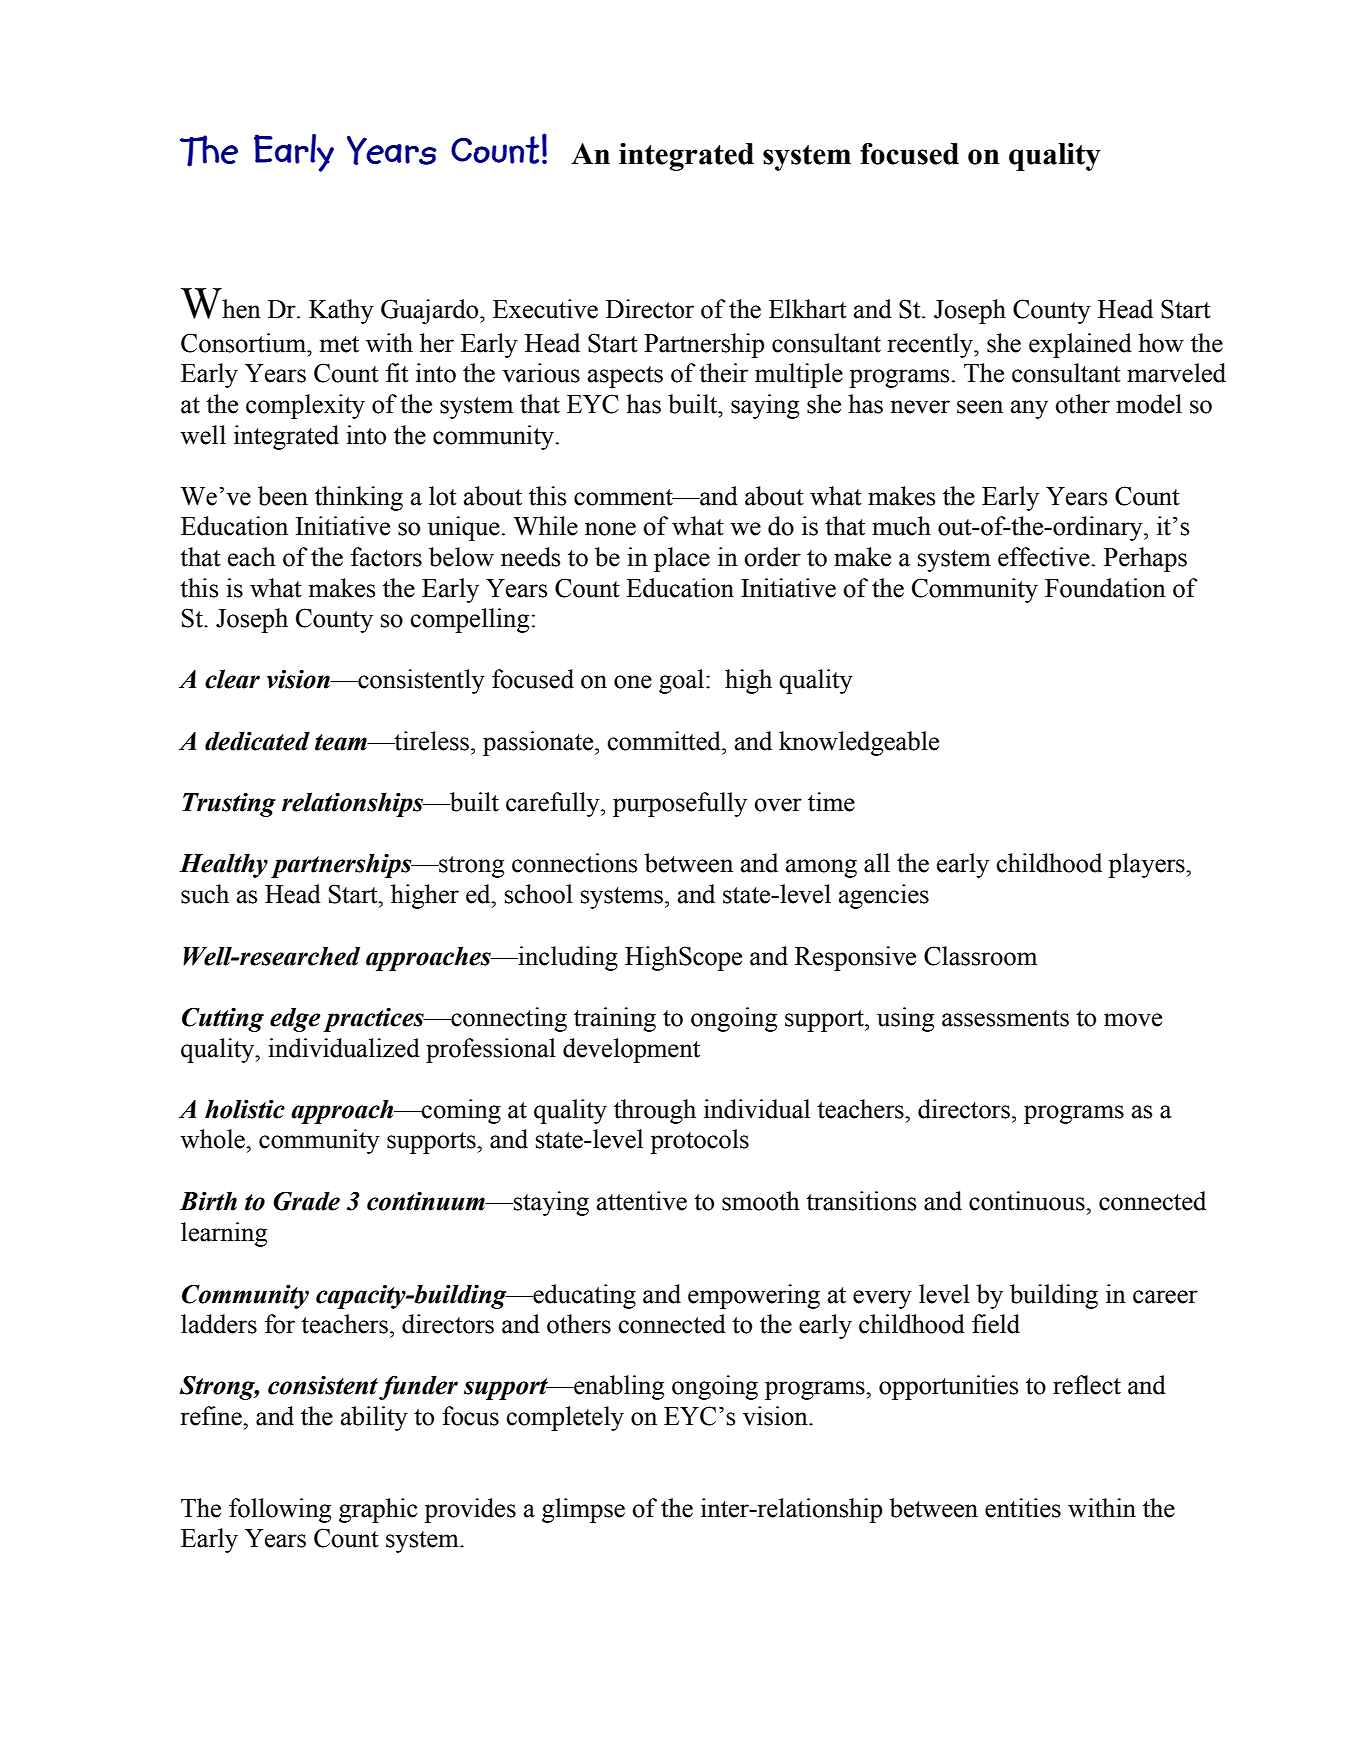  I want to click on continuous, so click(1028, 1201).
